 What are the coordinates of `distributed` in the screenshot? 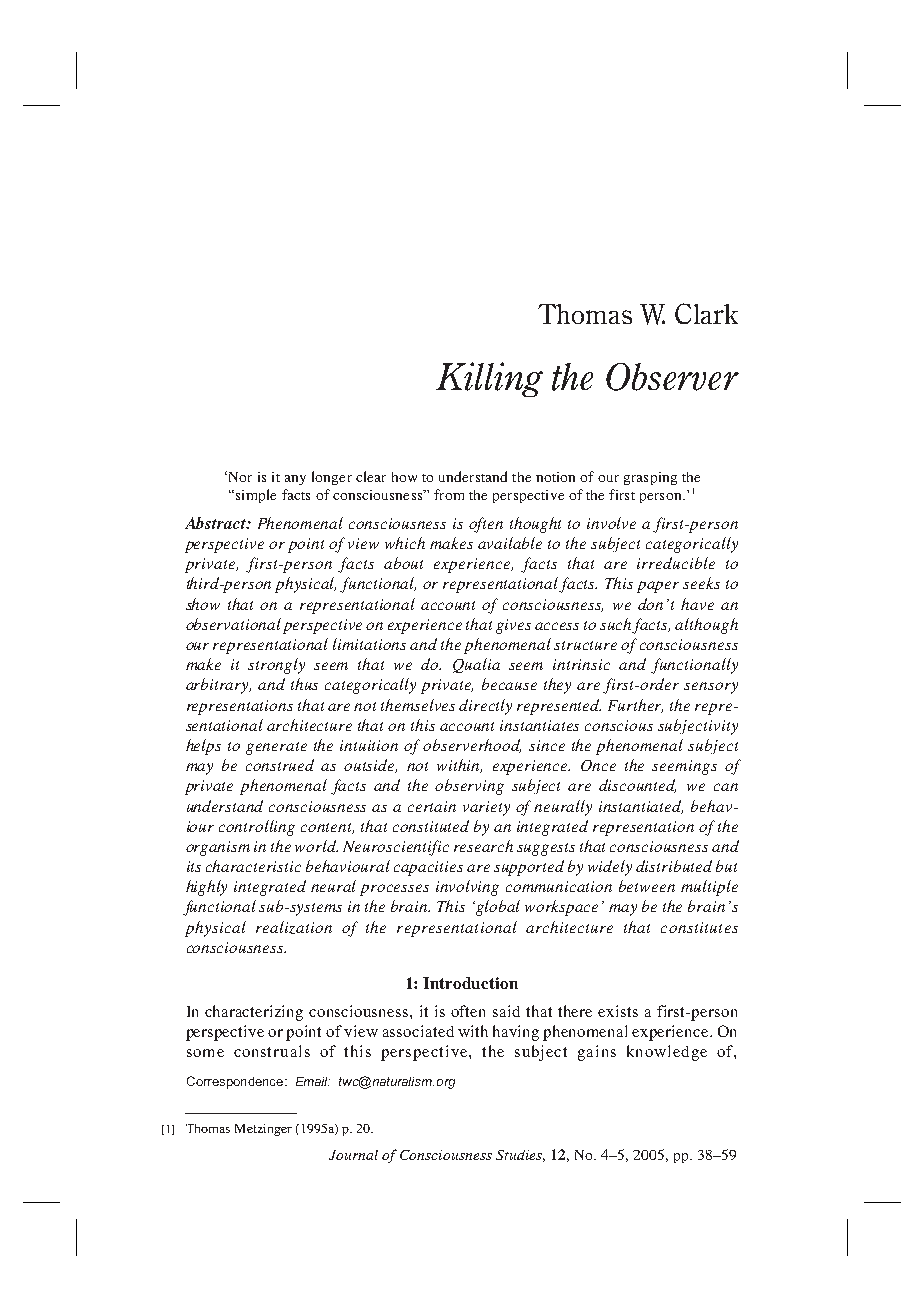 It's located at (674, 866).
